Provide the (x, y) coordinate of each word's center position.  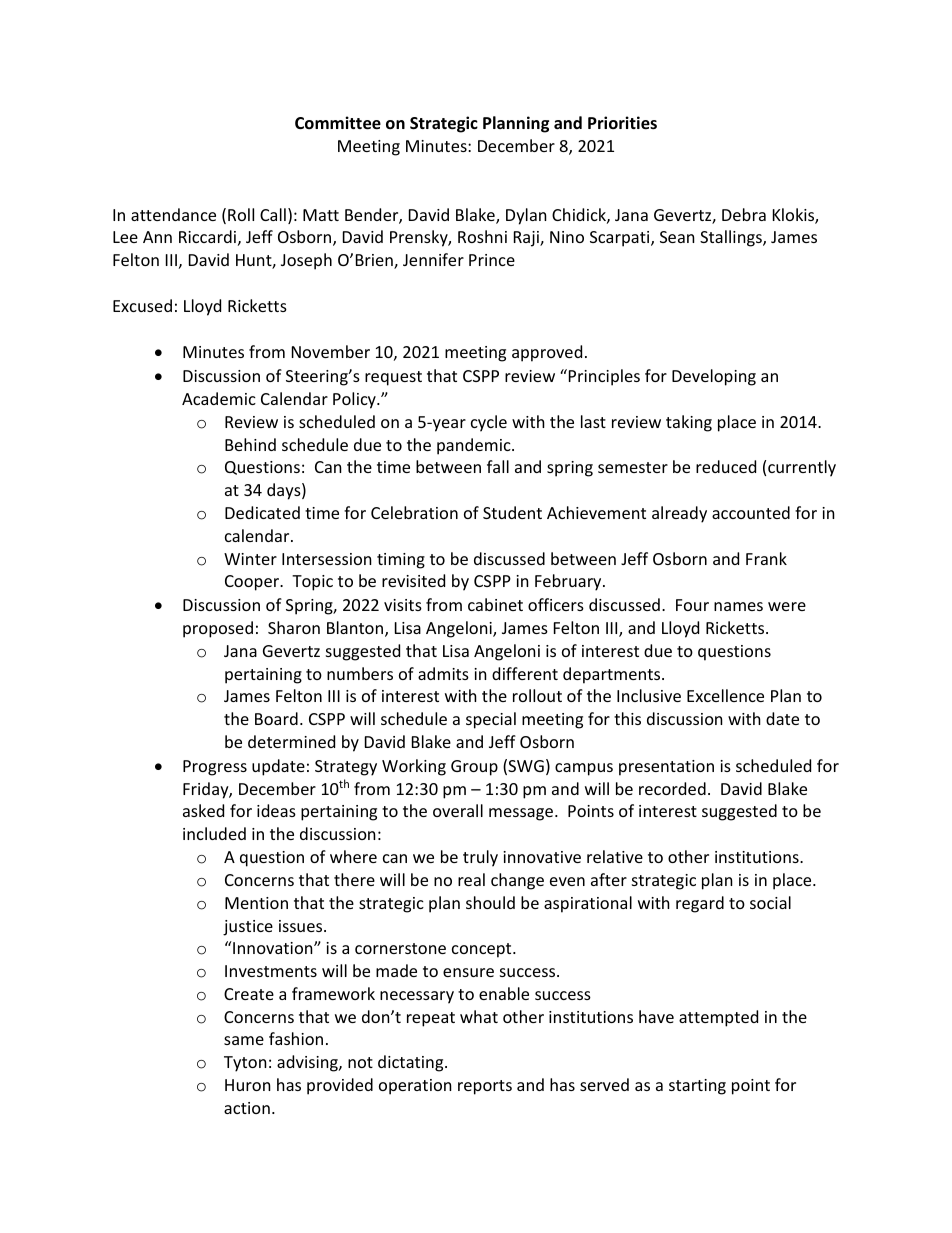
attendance (173, 214)
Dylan (526, 216)
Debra (744, 214)
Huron (248, 1085)
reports (485, 1087)
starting (697, 1087)
